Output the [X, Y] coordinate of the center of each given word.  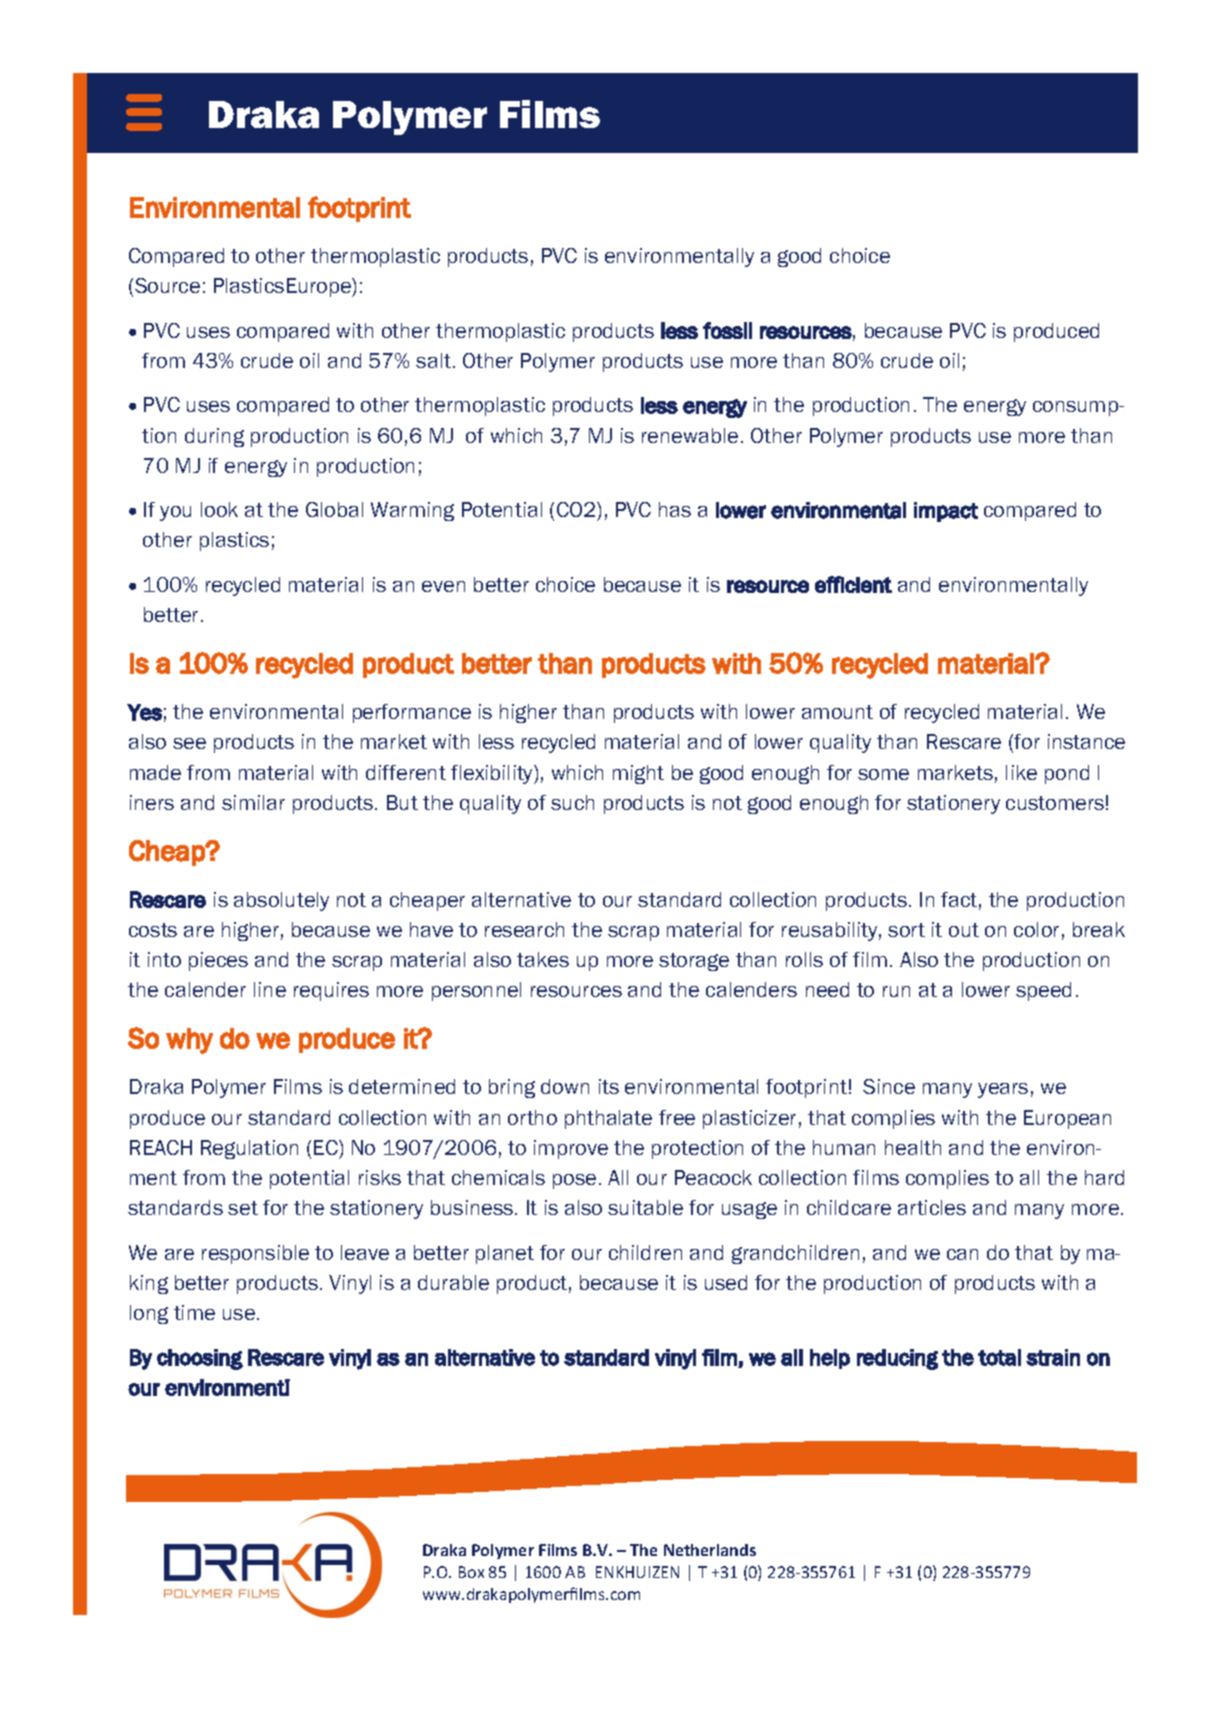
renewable [690, 435]
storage [694, 962]
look [219, 509]
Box [471, 1572]
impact [946, 512]
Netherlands [710, 1550]
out [964, 930]
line [270, 989]
